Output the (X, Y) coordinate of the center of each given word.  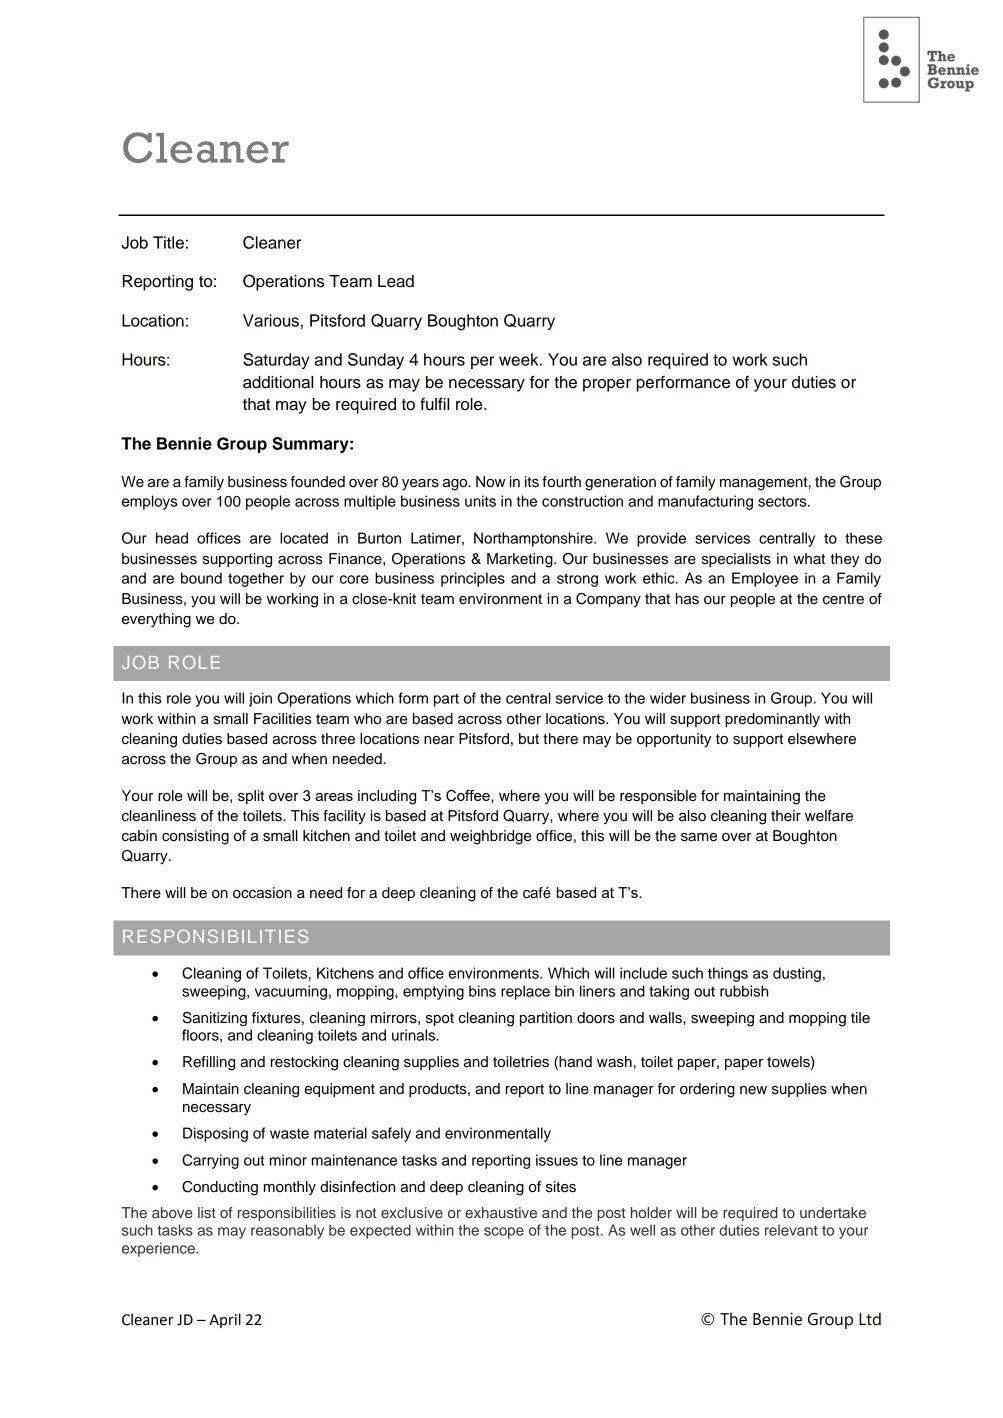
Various (271, 320)
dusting (797, 974)
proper (607, 385)
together (256, 579)
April (225, 1320)
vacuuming (291, 992)
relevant (791, 1230)
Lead (396, 281)
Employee (765, 579)
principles (473, 579)
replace (525, 992)
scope (504, 1233)
